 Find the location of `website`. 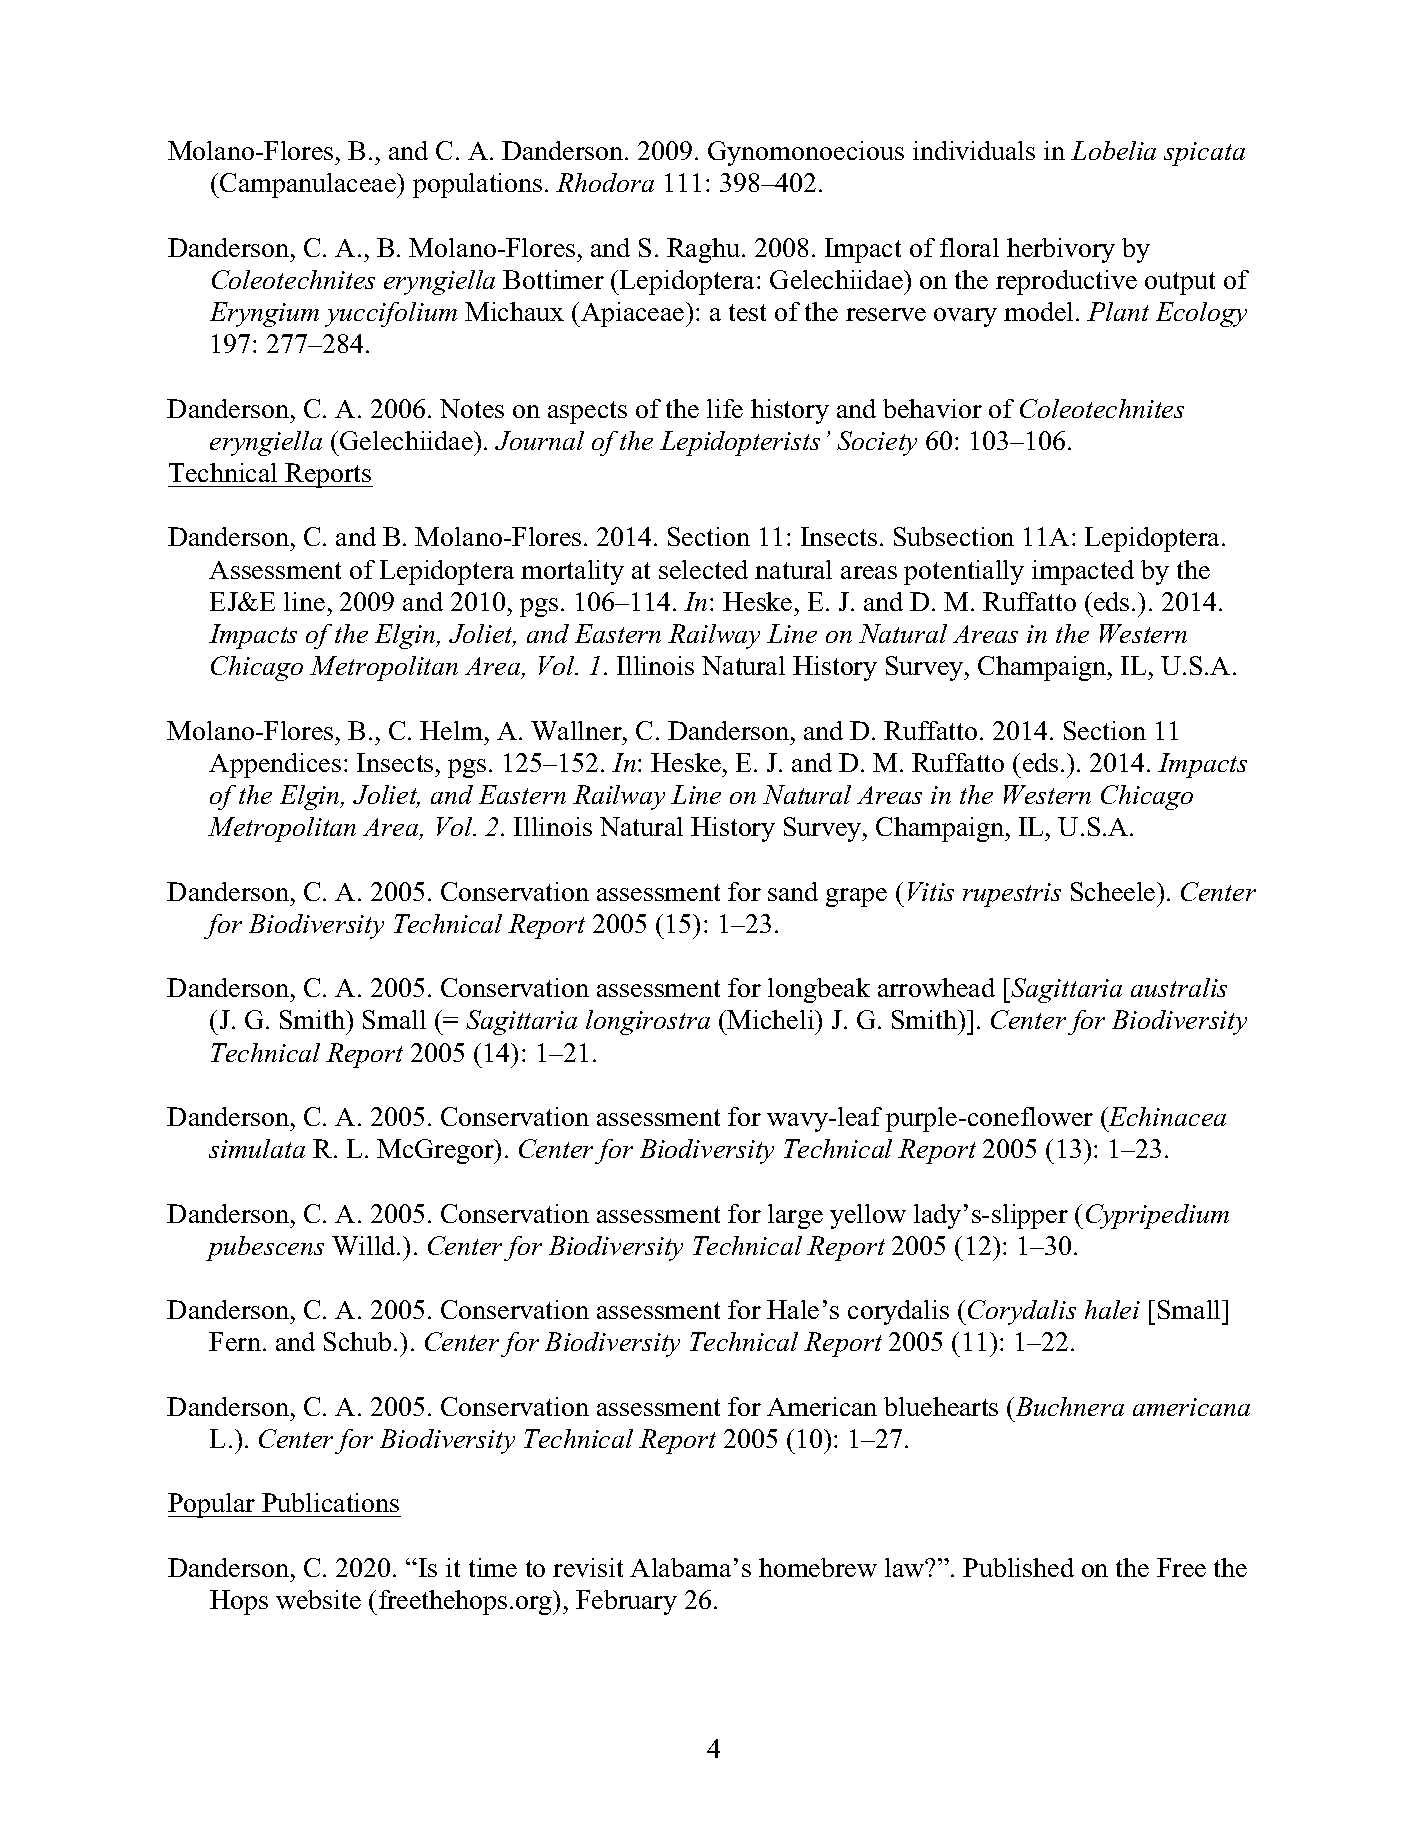

website is located at coordinates (318, 1599).
